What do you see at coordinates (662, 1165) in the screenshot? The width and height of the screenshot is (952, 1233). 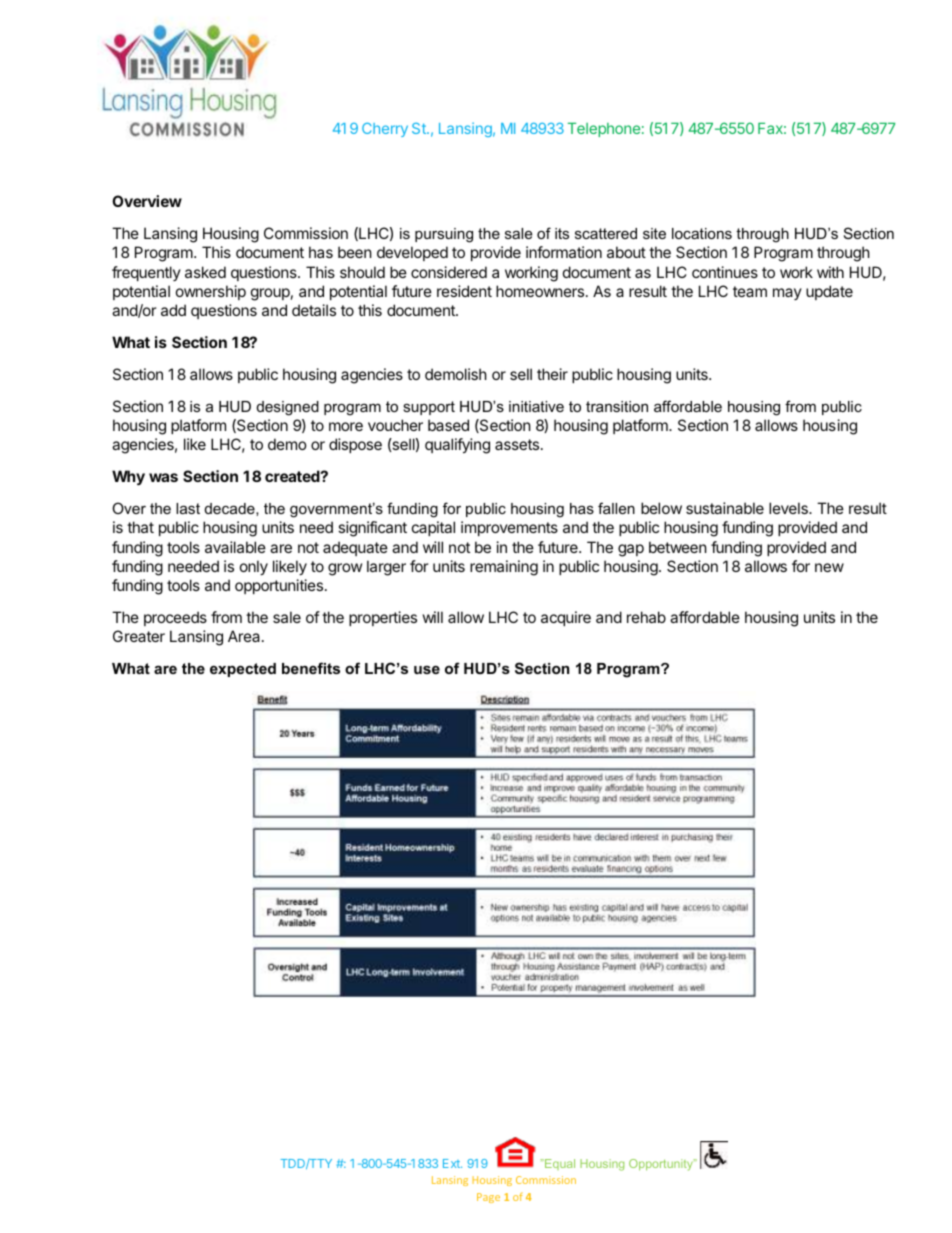 I see `Opportunity` at bounding box center [662, 1165].
